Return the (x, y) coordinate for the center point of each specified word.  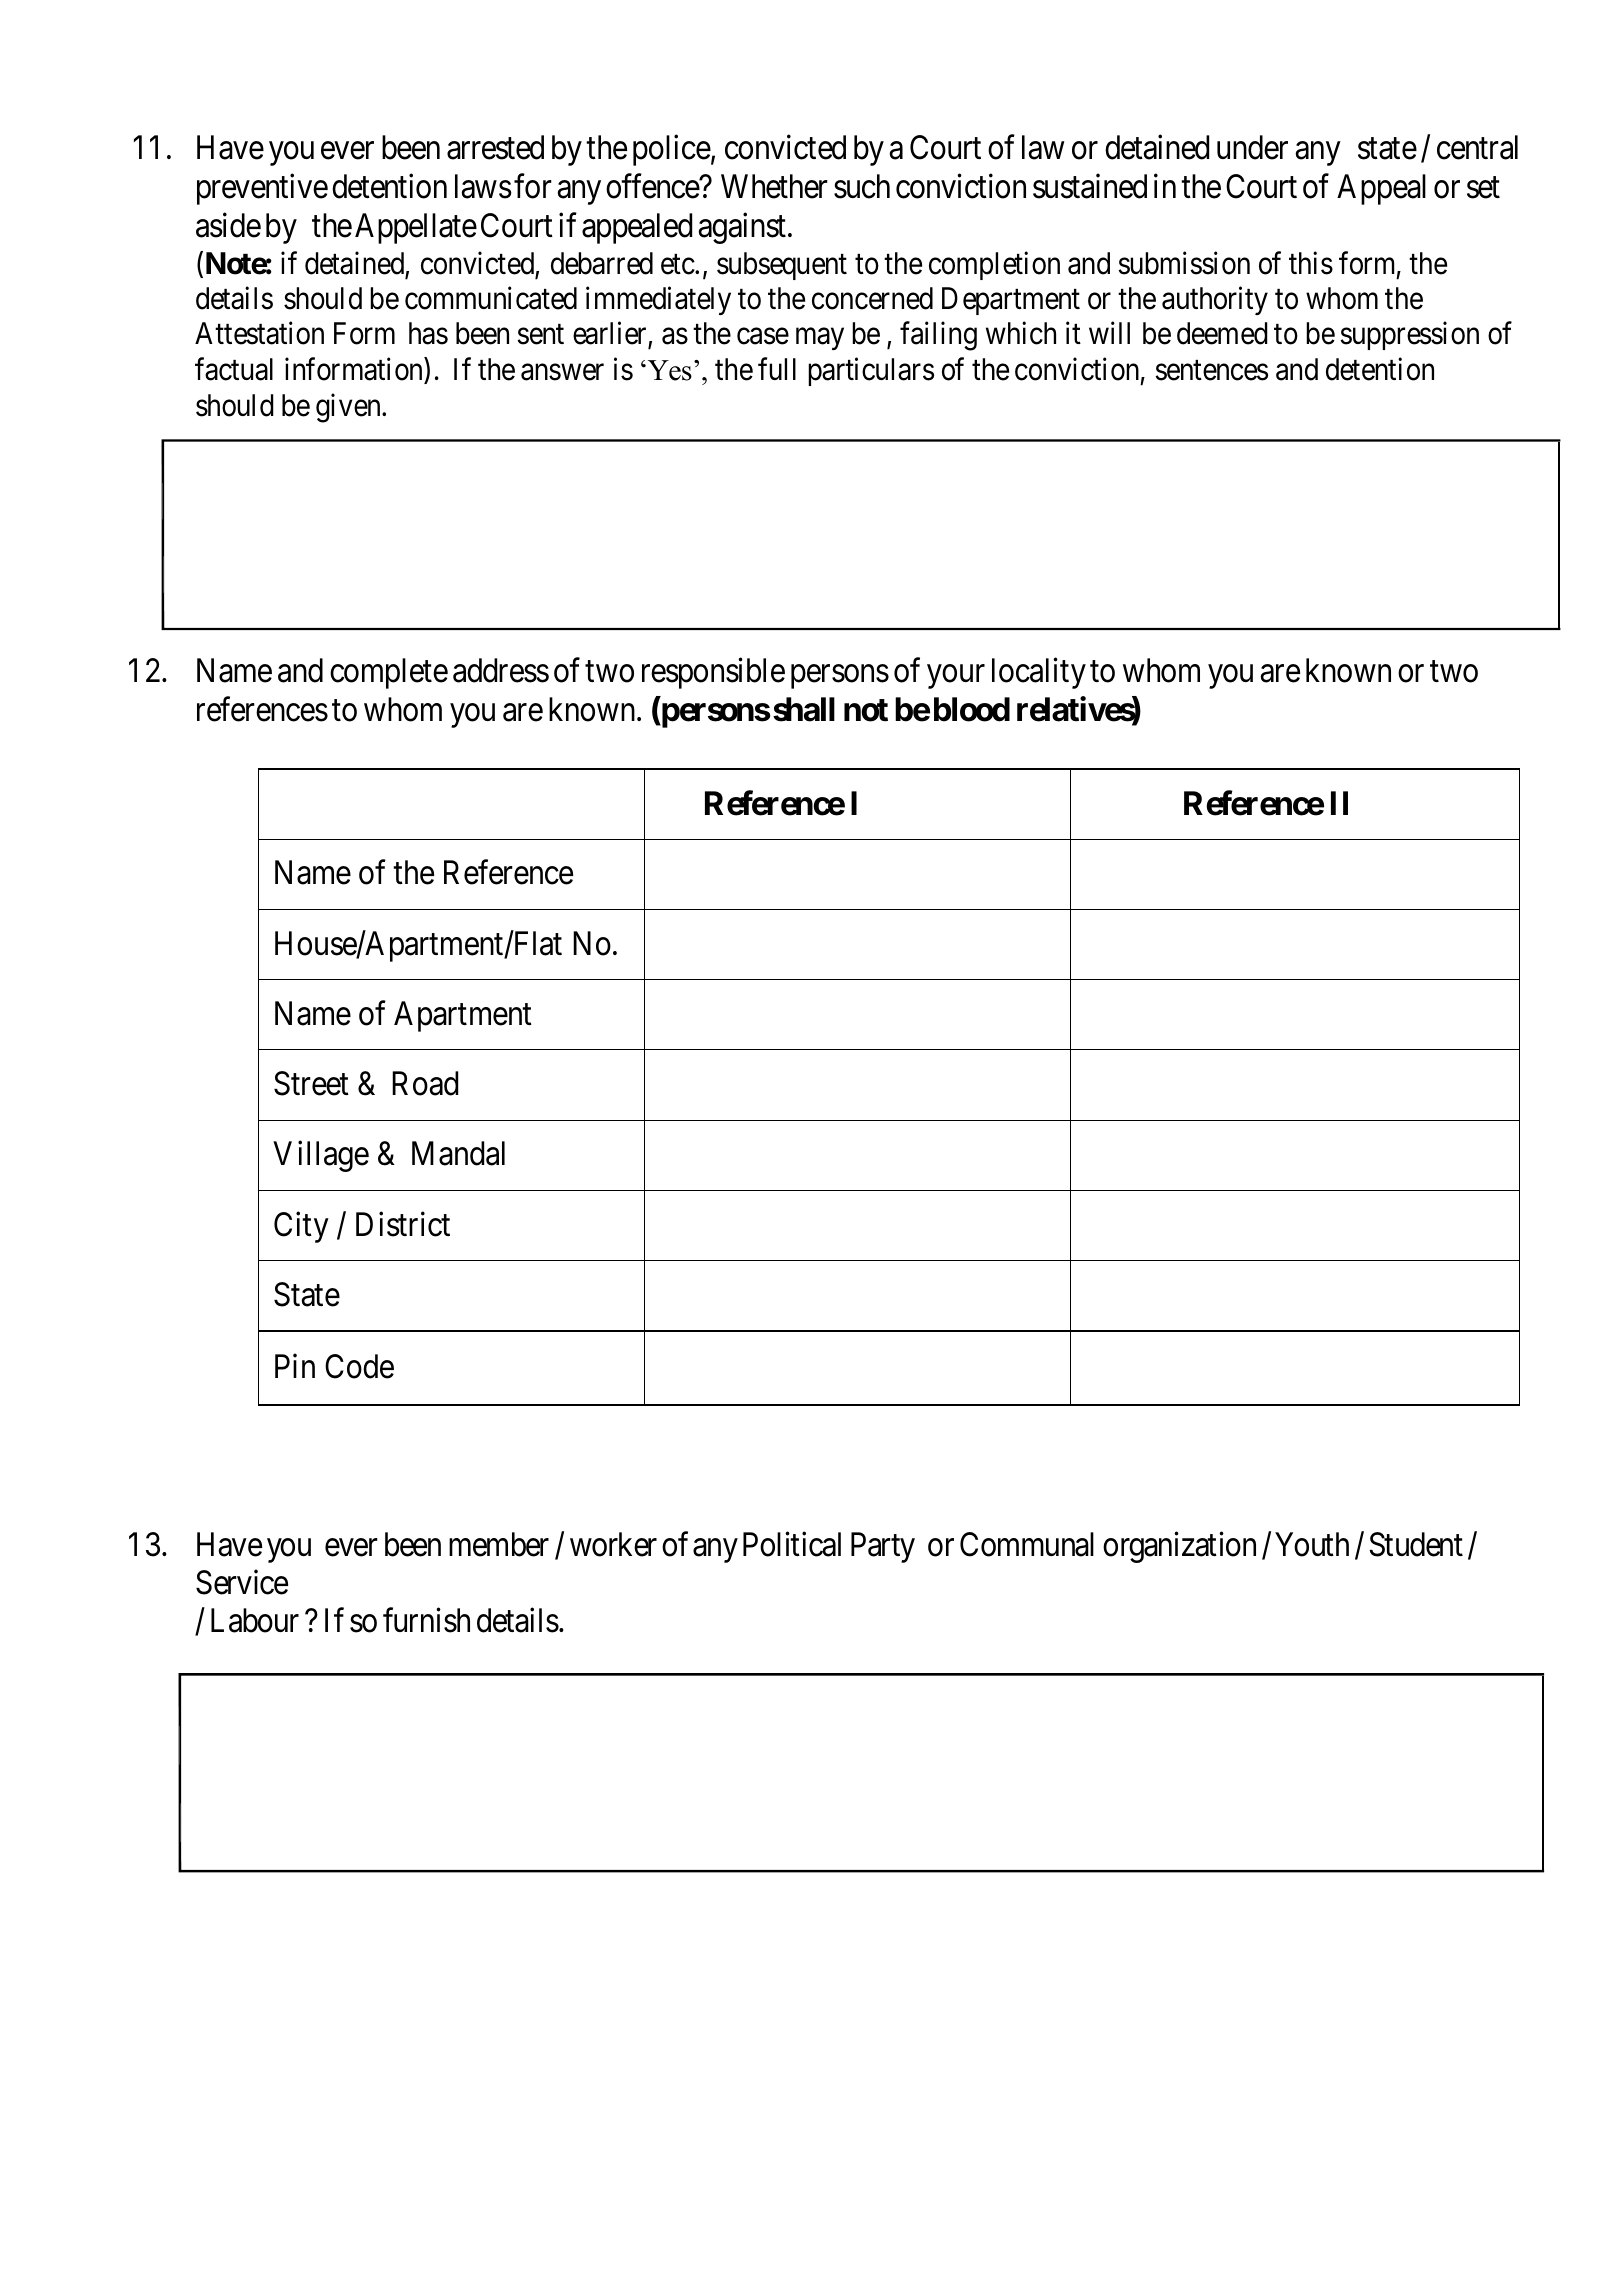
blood (972, 709)
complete (389, 673)
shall (804, 709)
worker (613, 1544)
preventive (262, 189)
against (742, 228)
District (403, 1224)
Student (1416, 1544)
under (1252, 147)
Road (425, 1083)
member (499, 1544)
